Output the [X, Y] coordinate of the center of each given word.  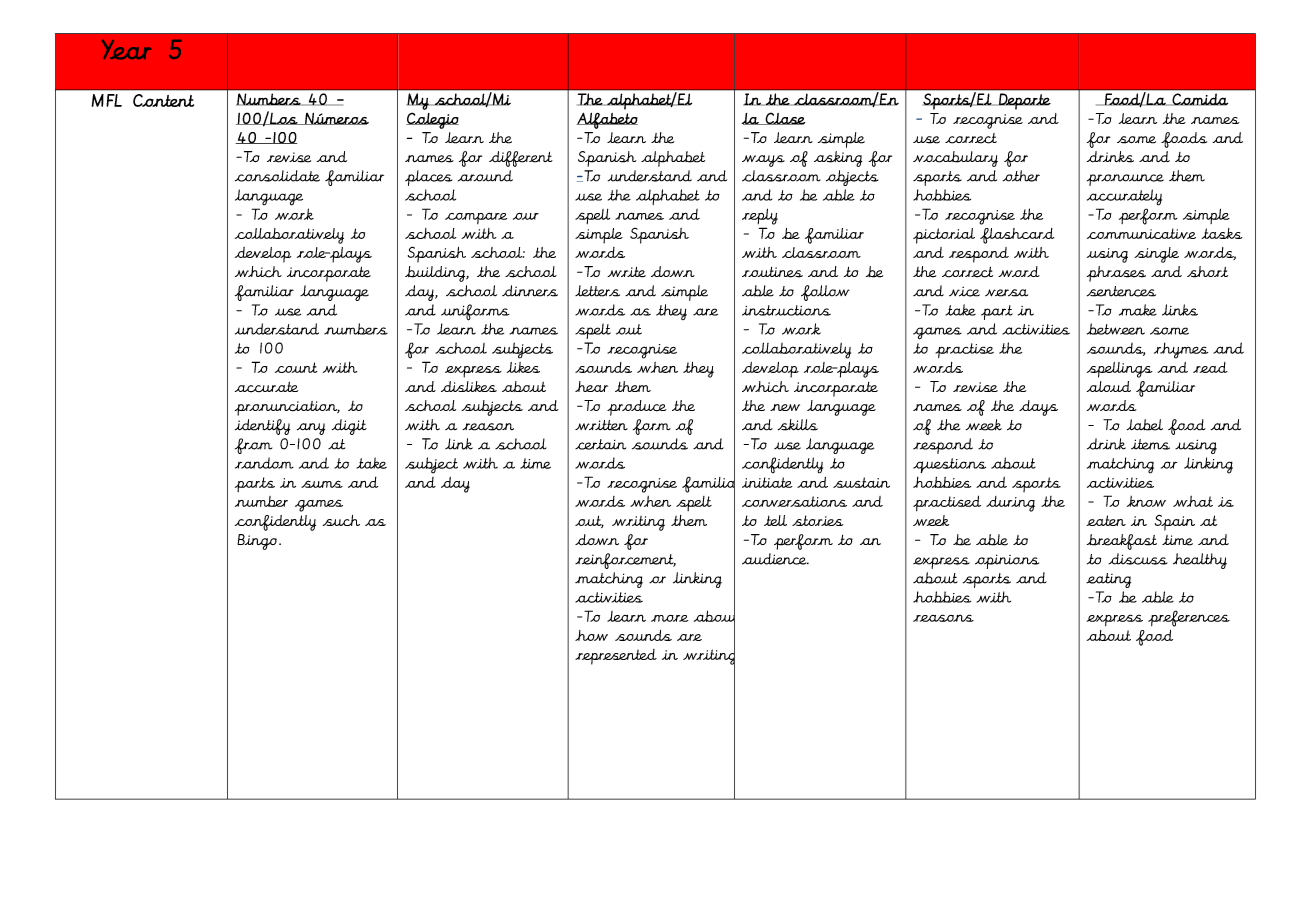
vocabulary [955, 159]
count [296, 367]
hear [591, 386]
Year [126, 50]
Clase [784, 118]
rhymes [1181, 350]
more [669, 618]
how [591, 635]
